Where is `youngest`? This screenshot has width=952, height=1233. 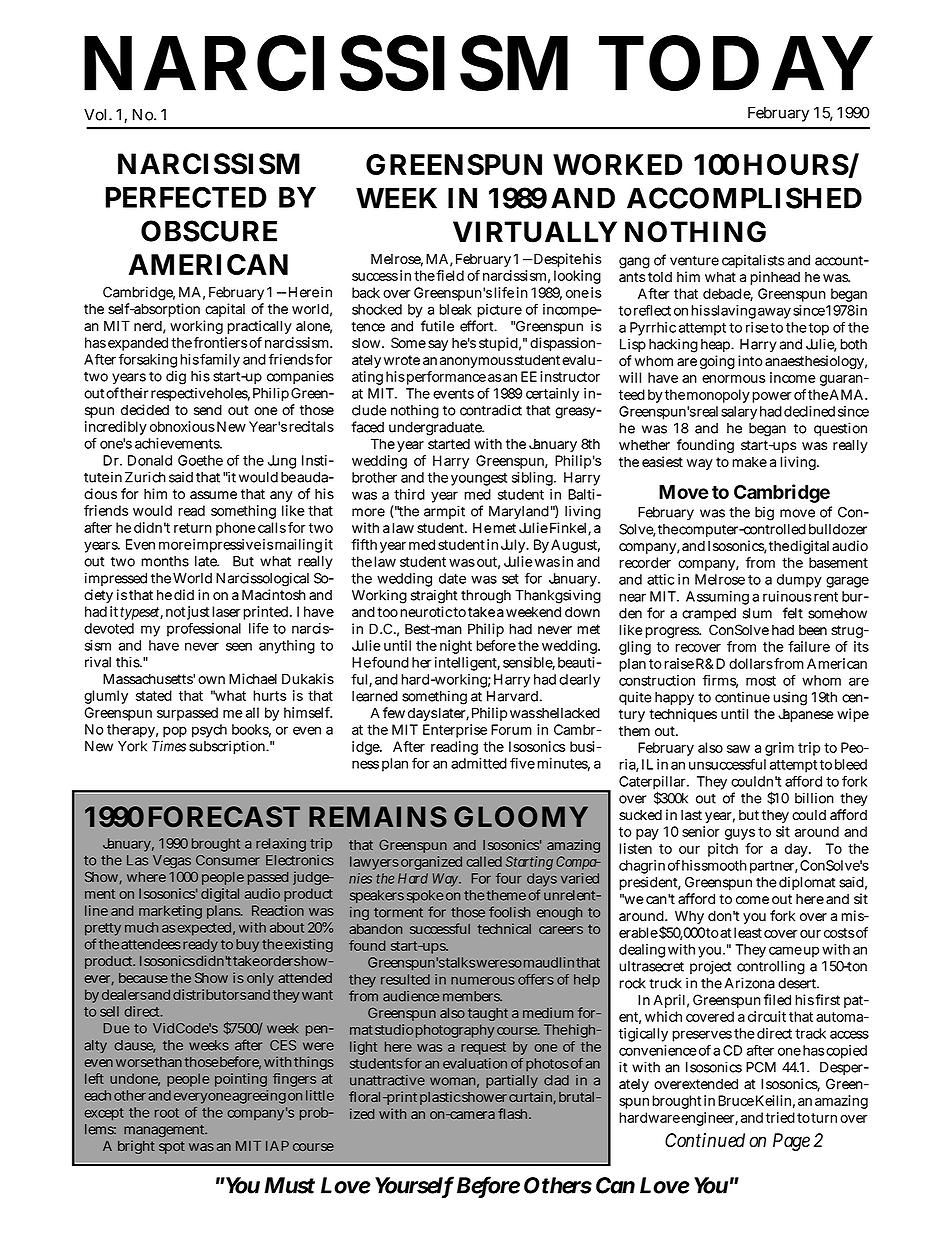 youngest is located at coordinates (479, 479).
